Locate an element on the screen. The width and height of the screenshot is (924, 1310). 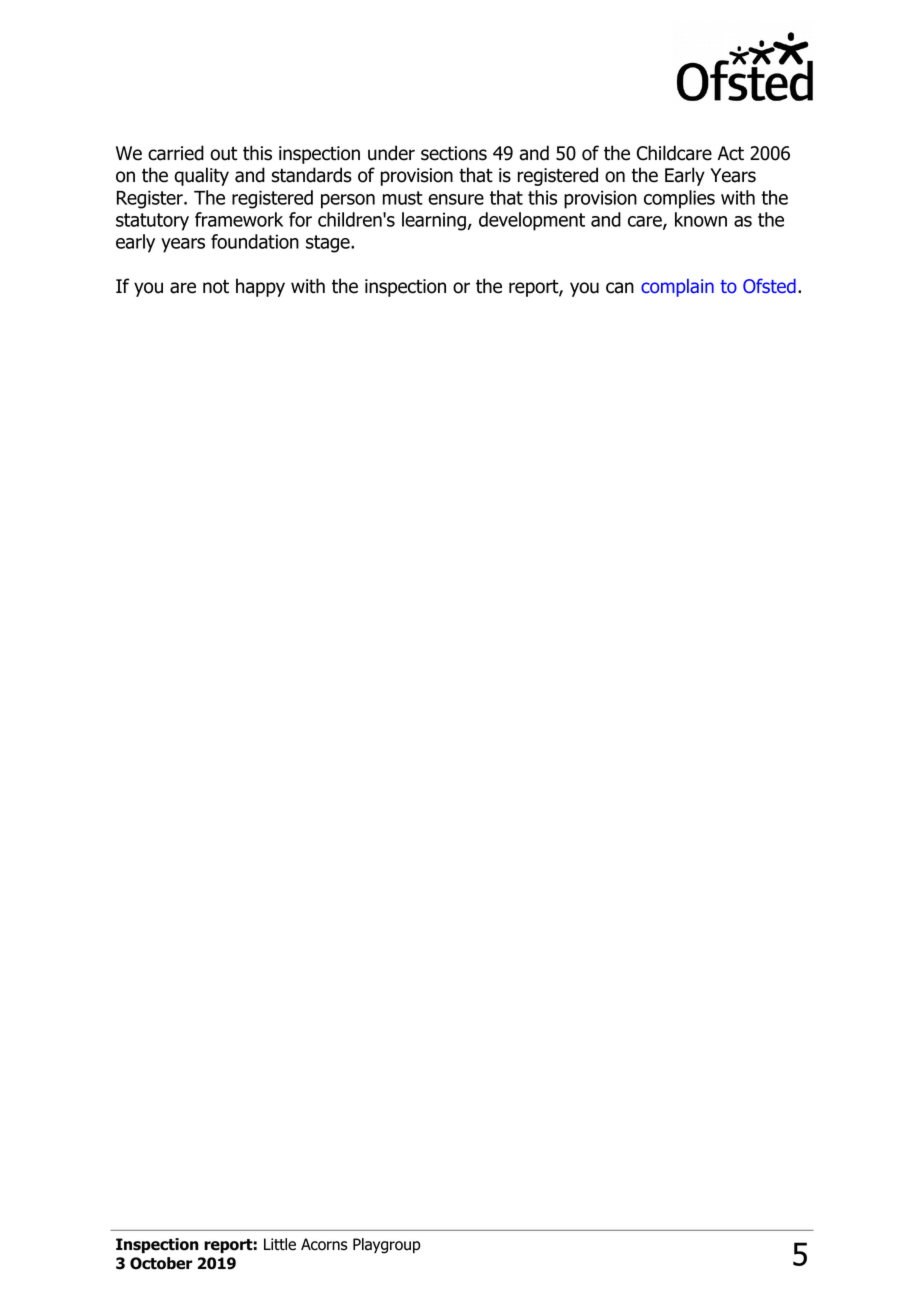
can is located at coordinates (620, 288).
